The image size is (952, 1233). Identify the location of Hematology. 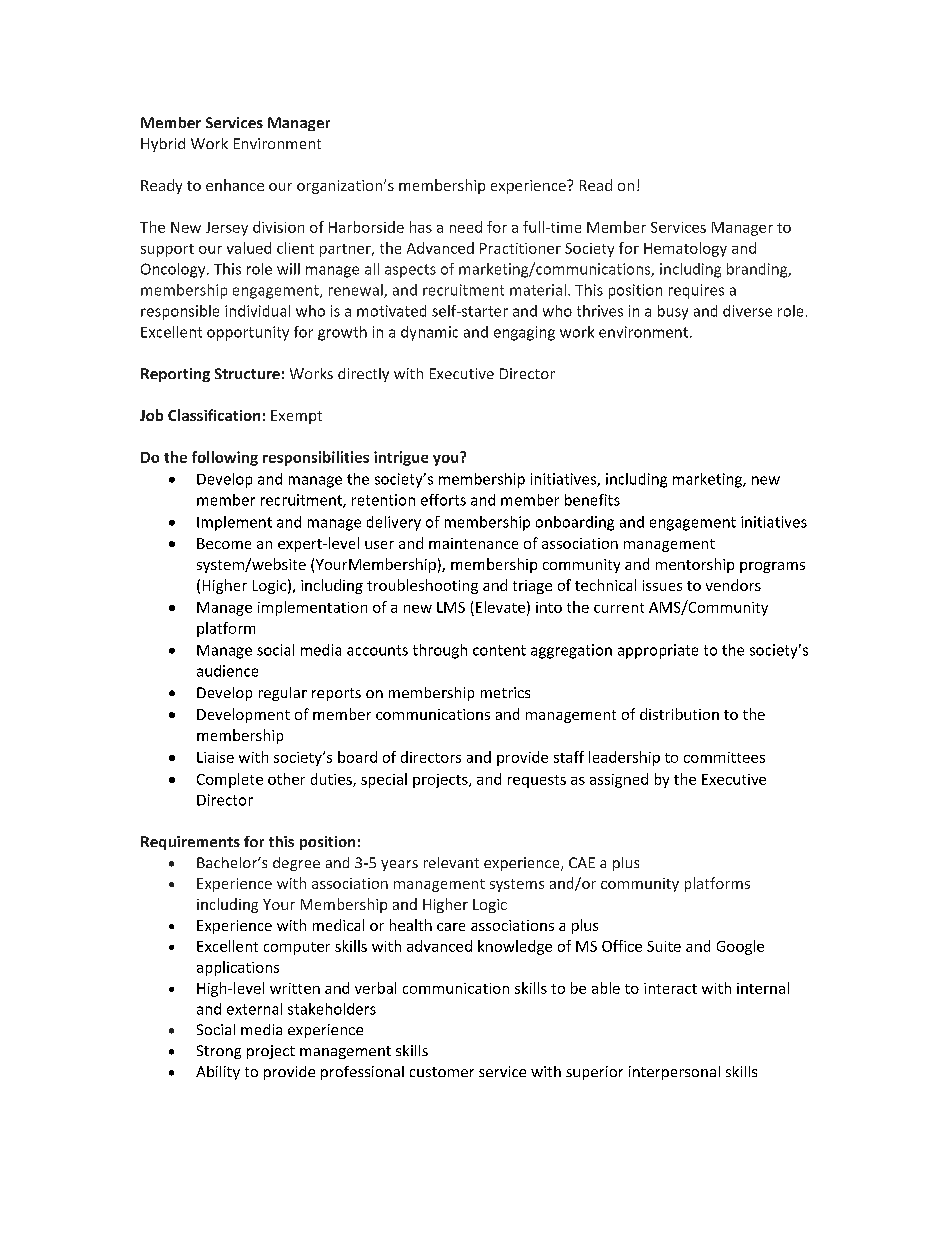
(685, 249).
